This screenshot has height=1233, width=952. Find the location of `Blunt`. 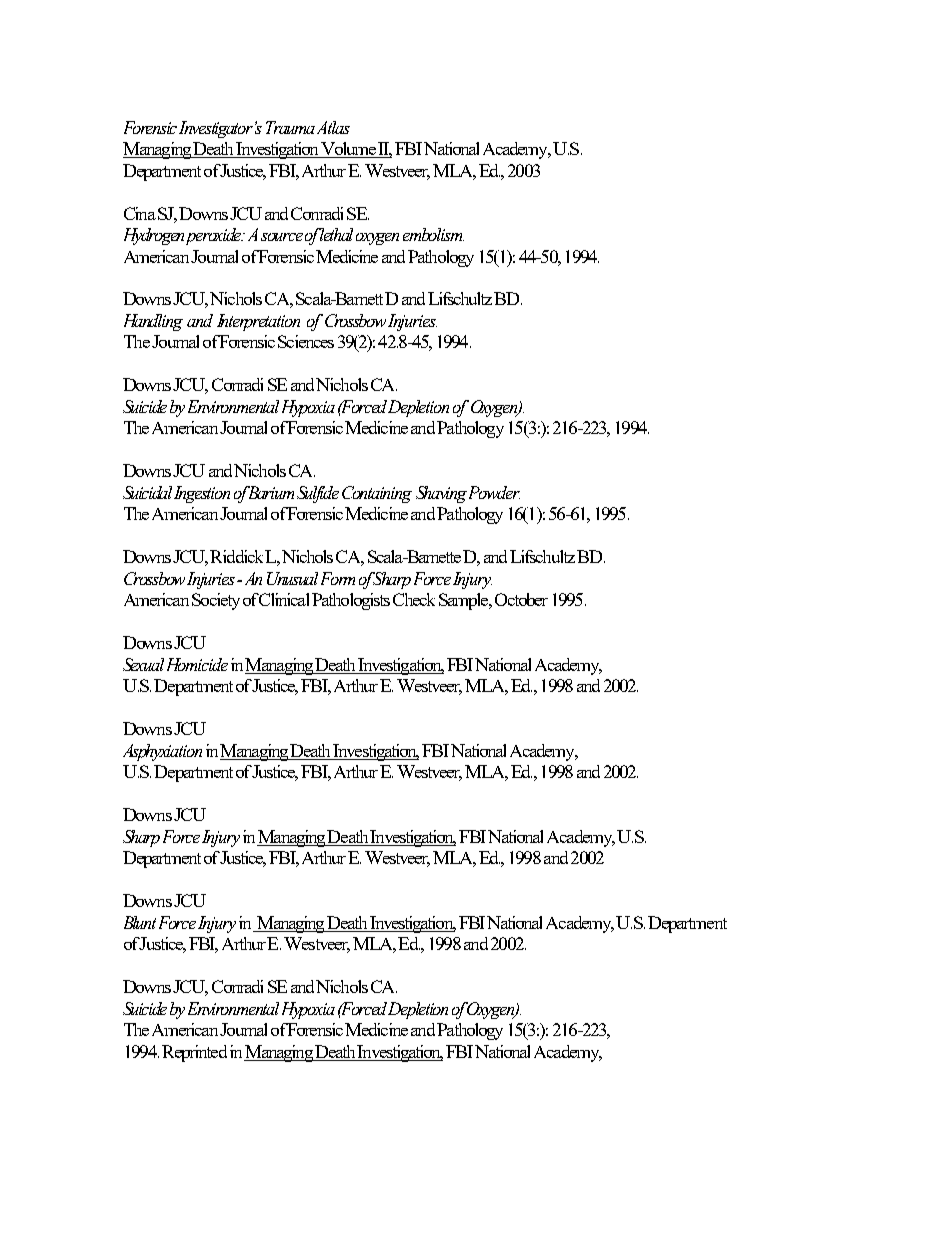

Blunt is located at coordinates (140, 922).
